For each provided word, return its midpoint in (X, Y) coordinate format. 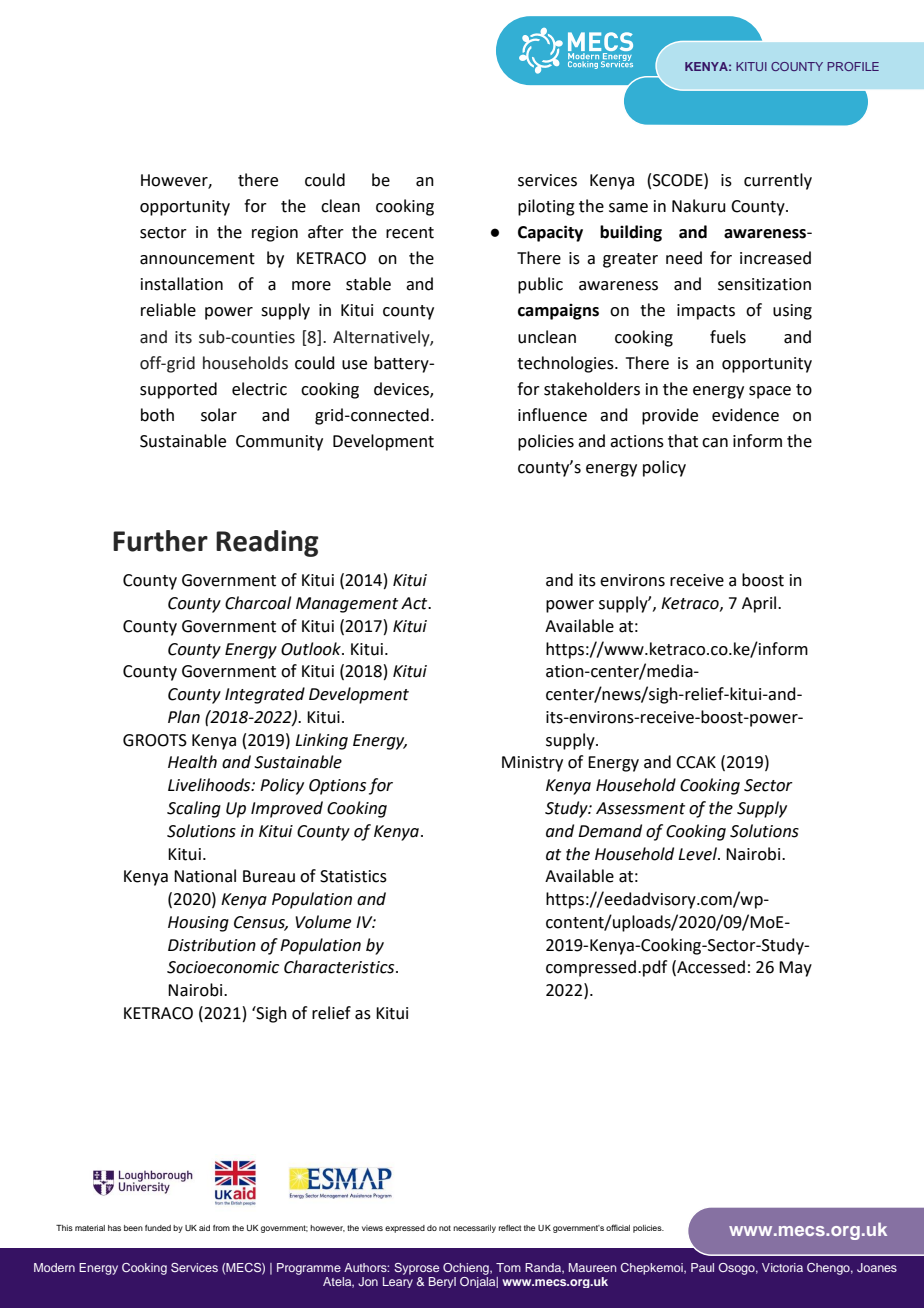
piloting (546, 207)
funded (158, 1228)
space (770, 392)
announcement (197, 259)
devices (402, 390)
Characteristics (340, 967)
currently (778, 181)
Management (347, 605)
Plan (184, 717)
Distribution (212, 945)
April (760, 604)
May (795, 969)
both (157, 415)
